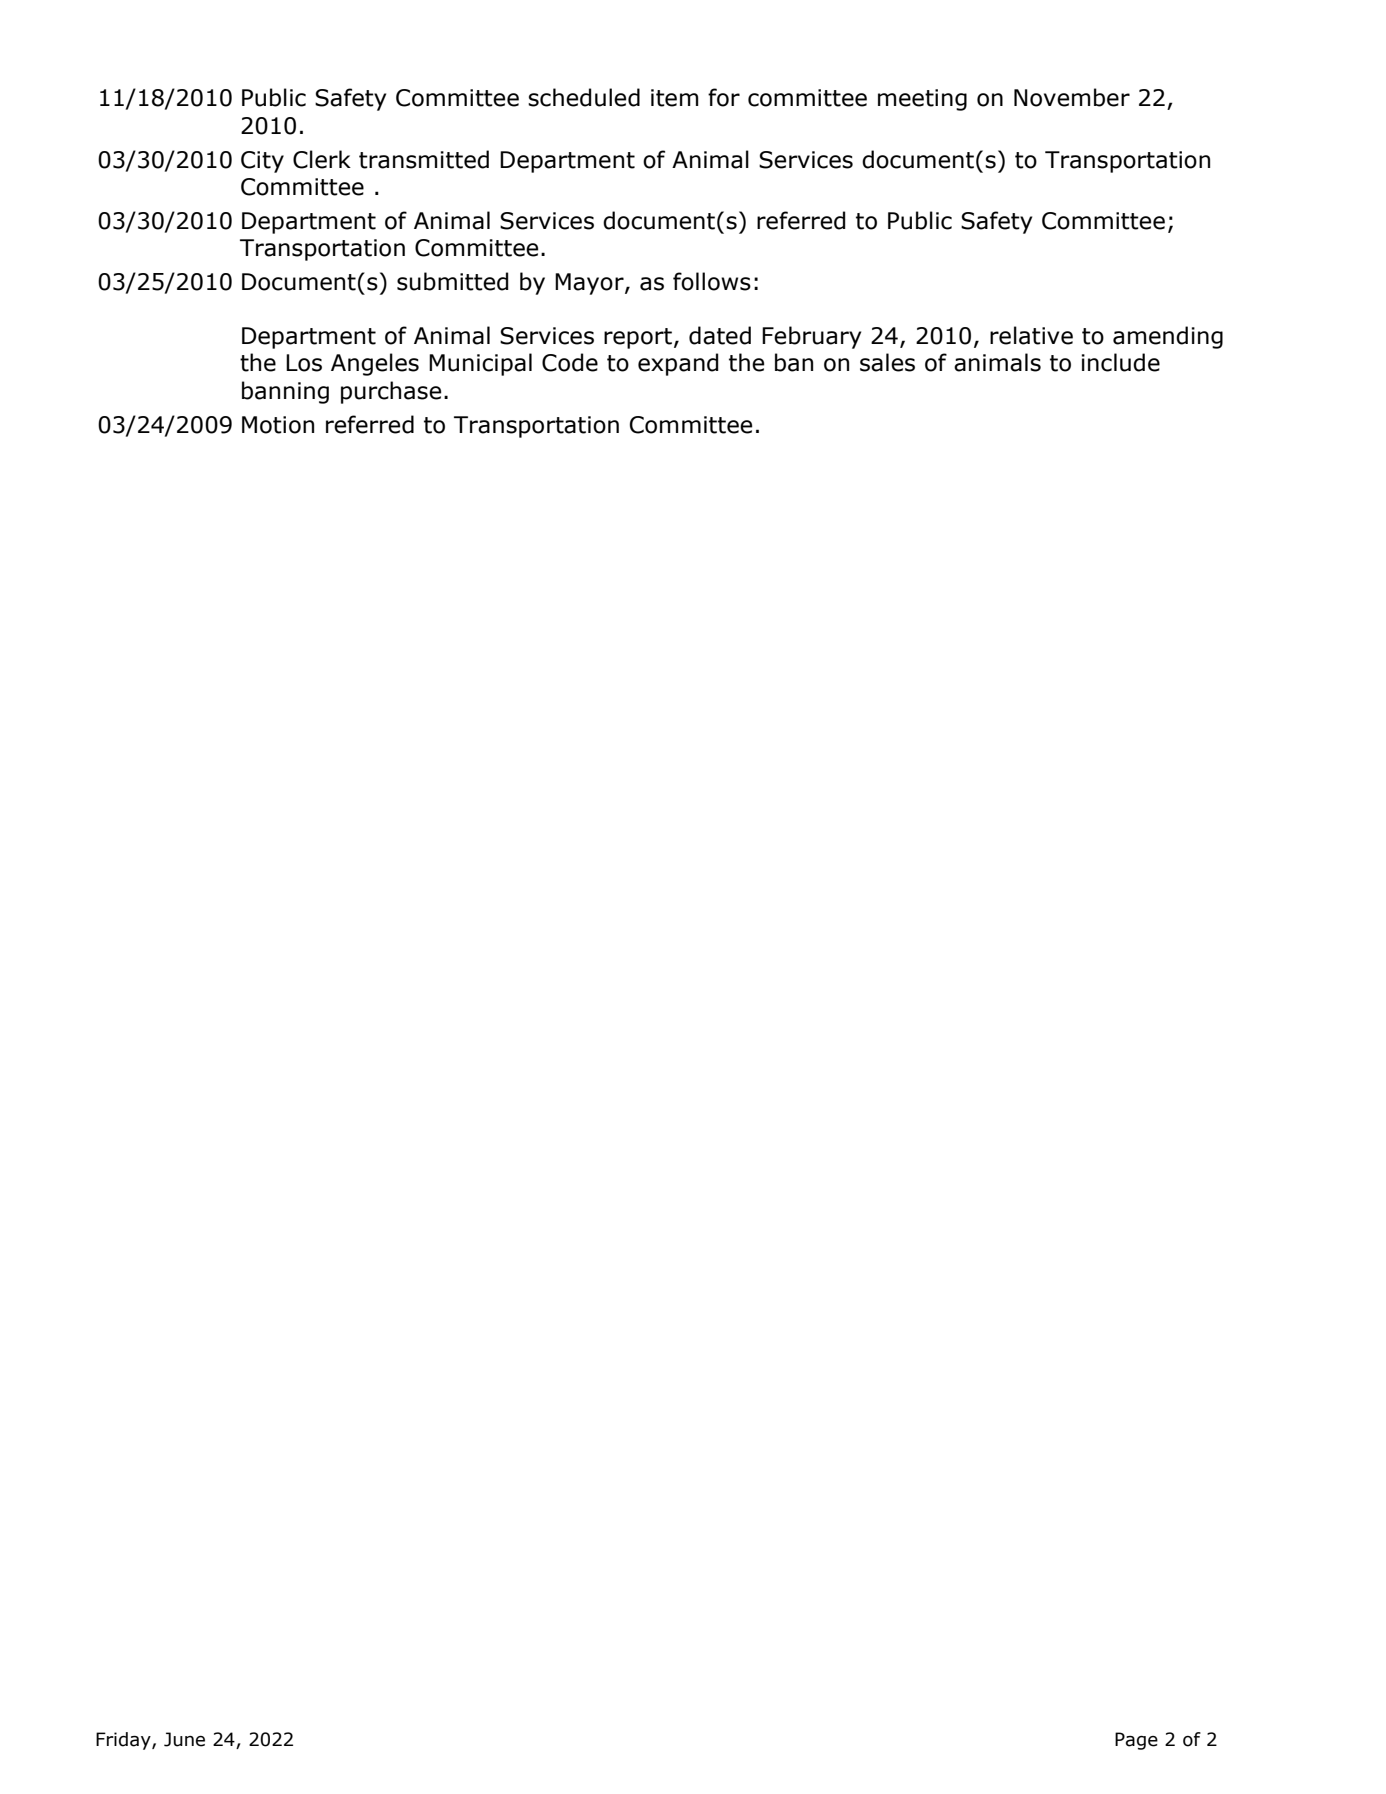 The width and height of the screenshot is (1386, 1794). I want to click on November, so click(1072, 97).
